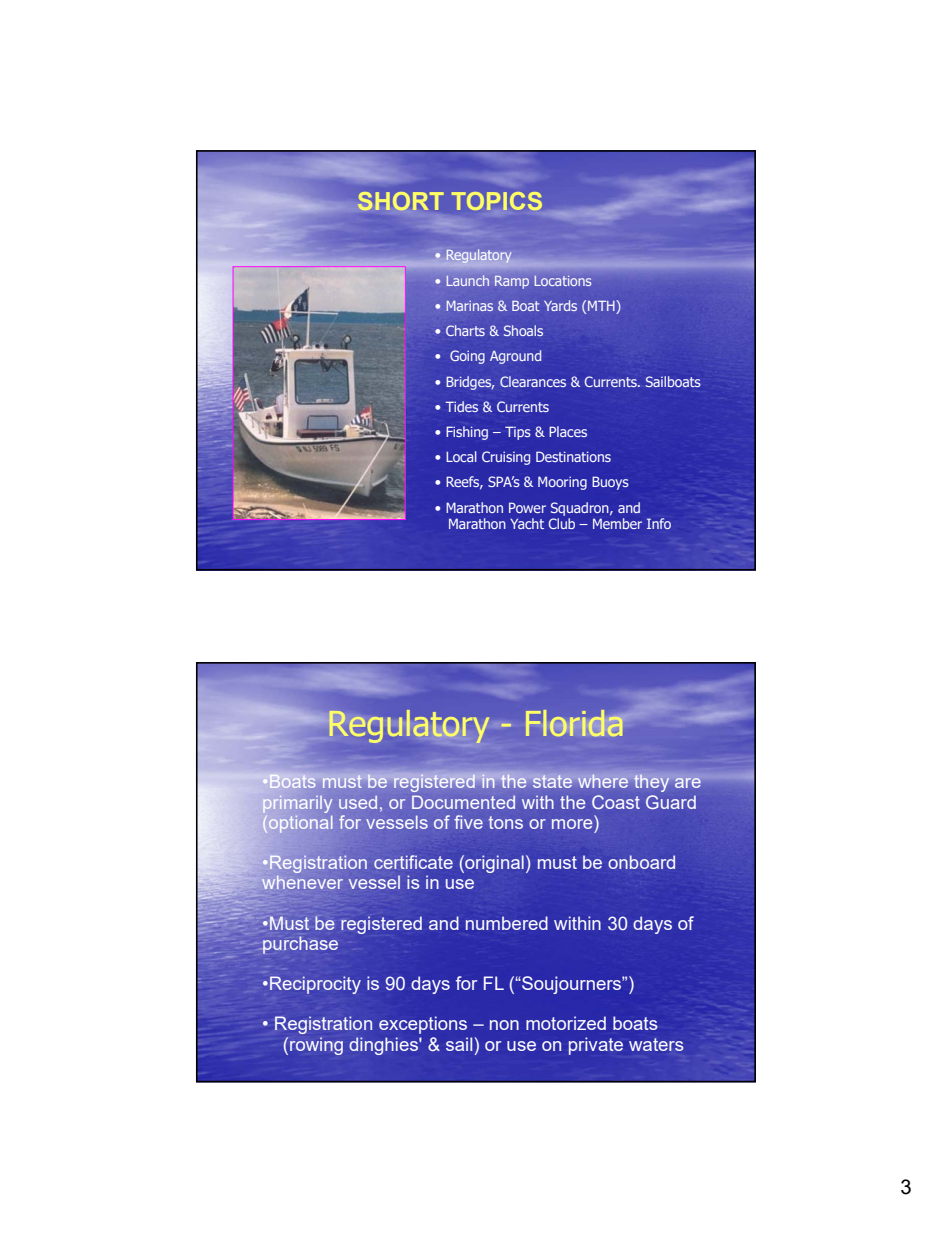 The width and height of the page is (952, 1233). I want to click on Buoys, so click(610, 483).
